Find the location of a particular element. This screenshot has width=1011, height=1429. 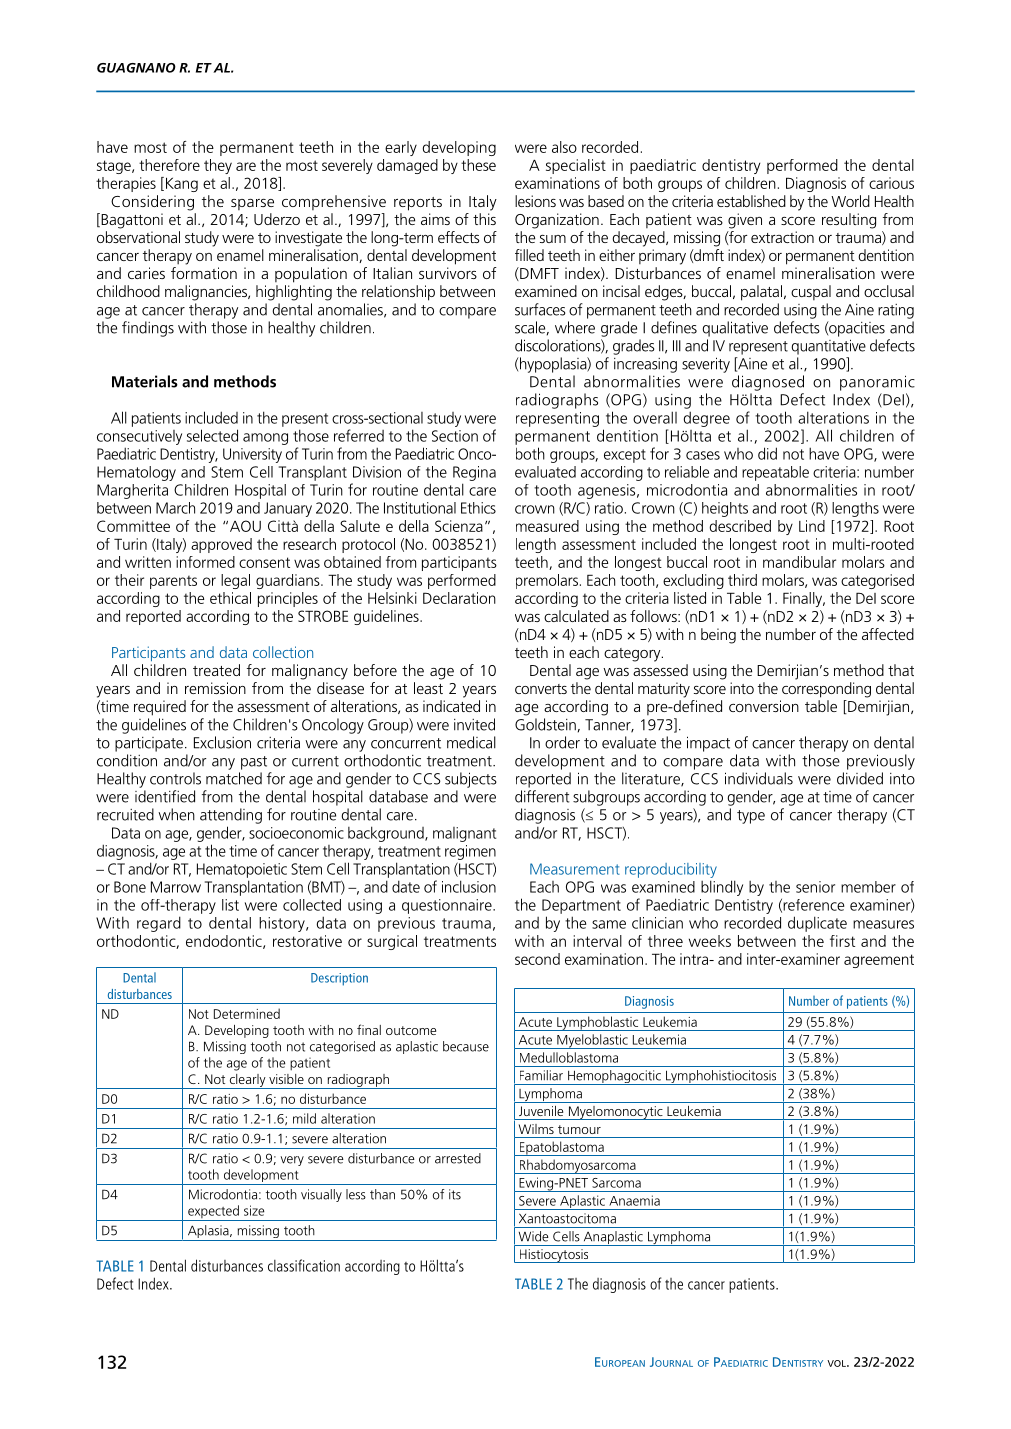

they is located at coordinates (218, 166).
